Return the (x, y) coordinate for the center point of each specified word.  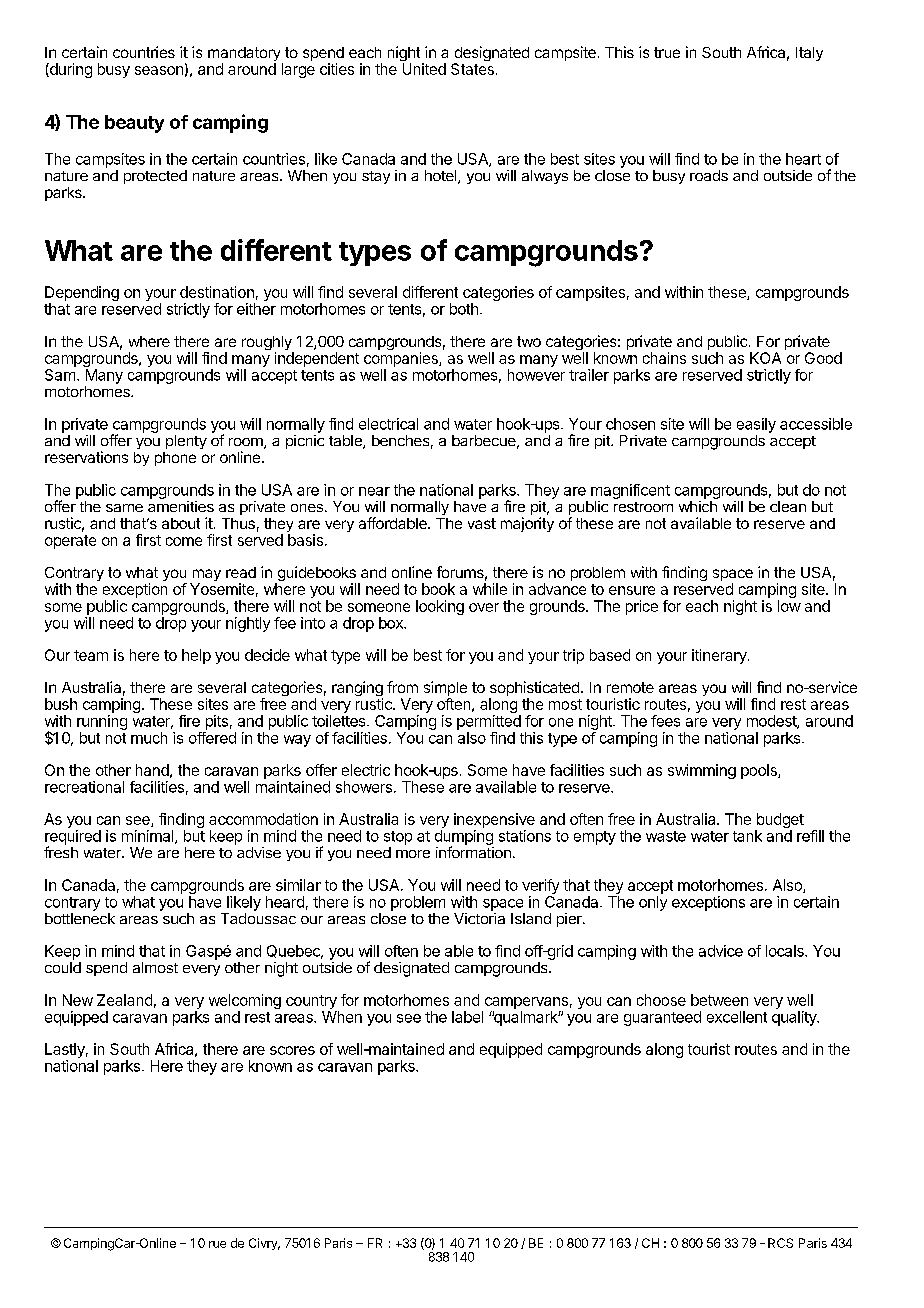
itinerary (720, 656)
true (667, 52)
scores (292, 1050)
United (424, 69)
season (159, 70)
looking (440, 607)
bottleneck (80, 918)
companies (402, 359)
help (196, 656)
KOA (765, 358)
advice (721, 951)
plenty (186, 442)
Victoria (479, 918)
